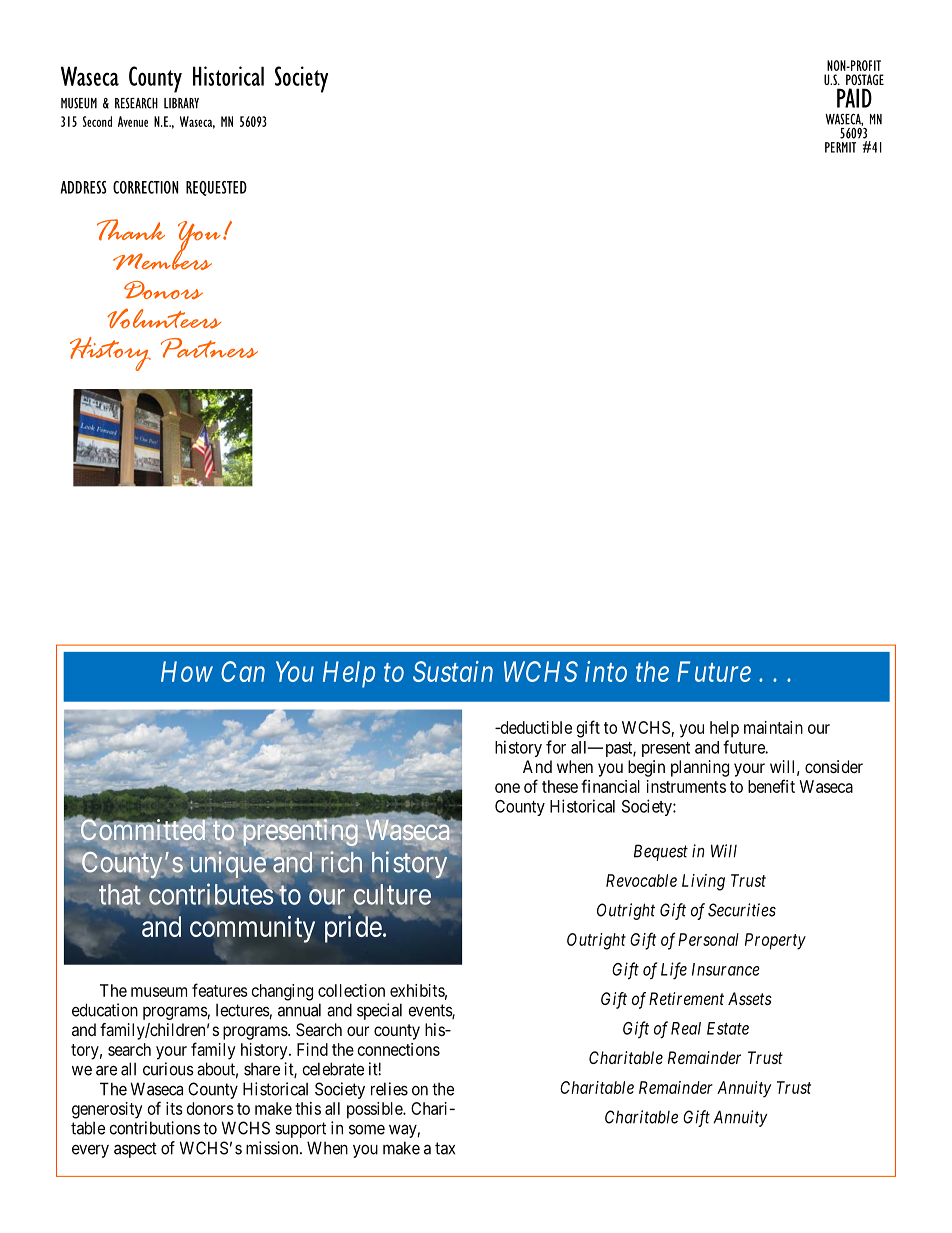  Describe the element at coordinates (728, 1028) in the page. I see `Estate` at that location.
